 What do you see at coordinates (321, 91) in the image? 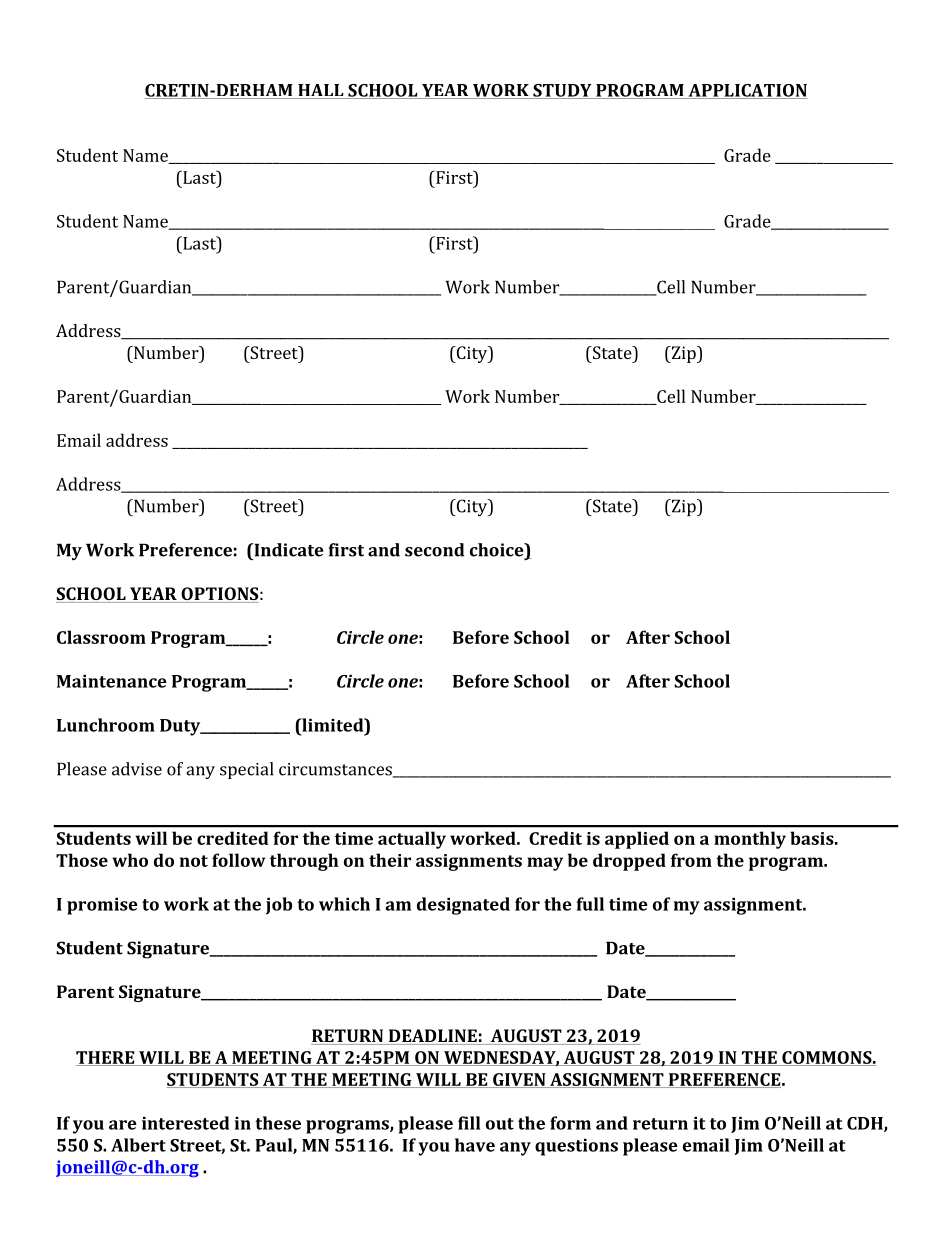
I see `HALL` at bounding box center [321, 91].
